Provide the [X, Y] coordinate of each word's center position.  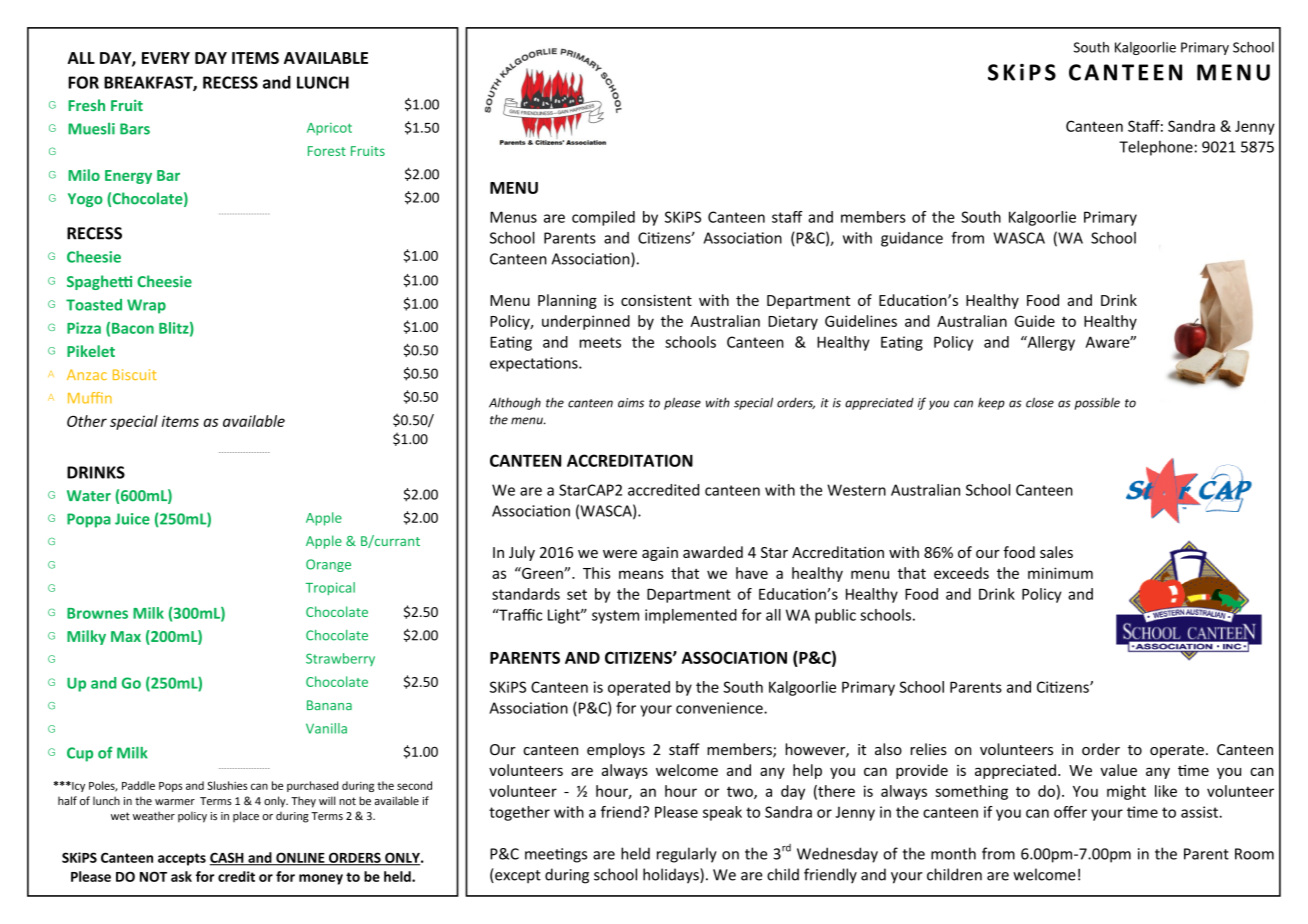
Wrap [146, 306]
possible [1097, 404]
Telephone [1156, 148]
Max [126, 636]
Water [89, 496]
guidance [912, 239]
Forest [327, 151]
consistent [656, 300]
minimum [1060, 573]
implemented [691, 616]
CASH [228, 858]
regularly [687, 855]
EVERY [166, 58]
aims [631, 403]
